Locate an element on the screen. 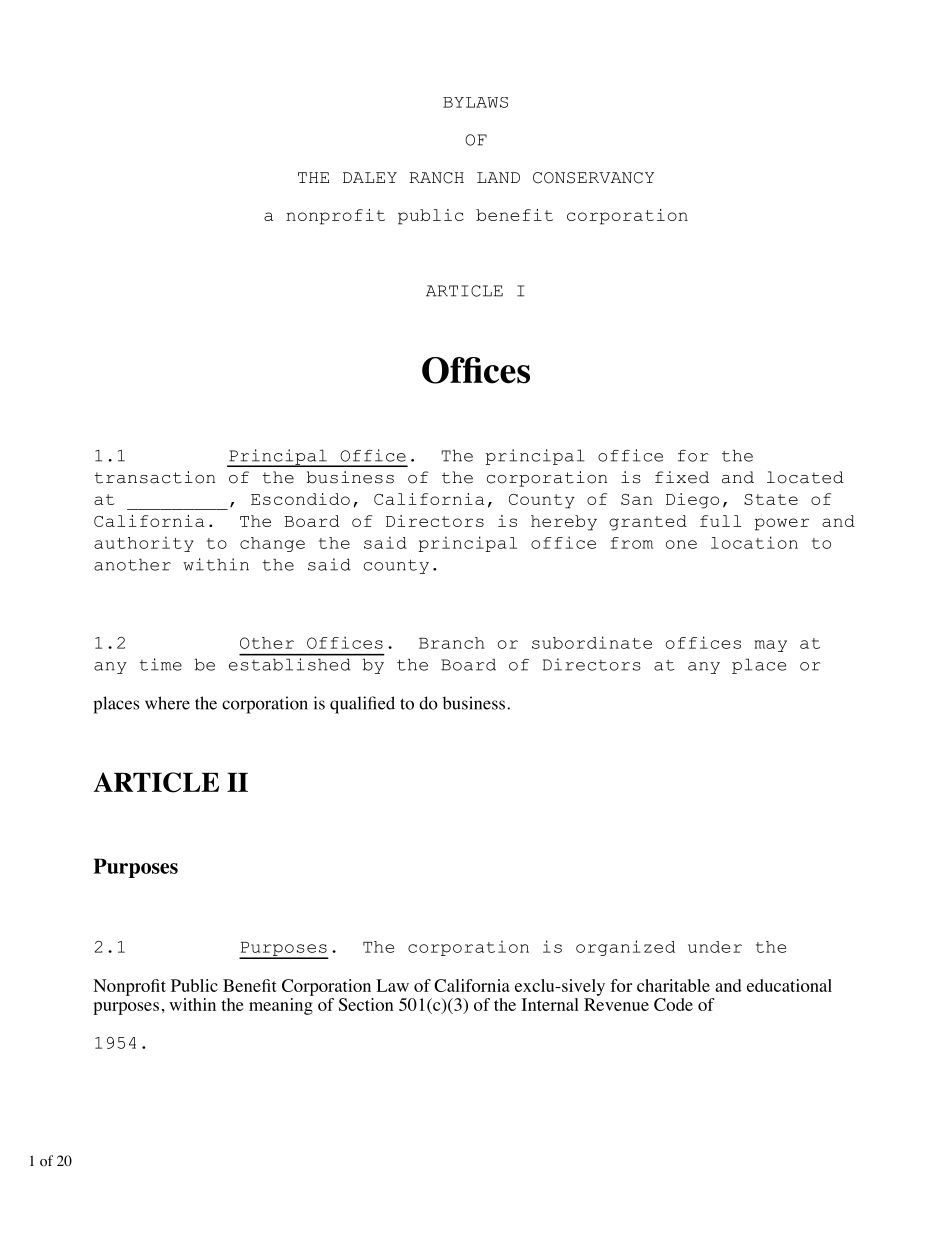 Image resolution: width=952 pixels, height=1233 pixels. transaction is located at coordinates (154, 477).
